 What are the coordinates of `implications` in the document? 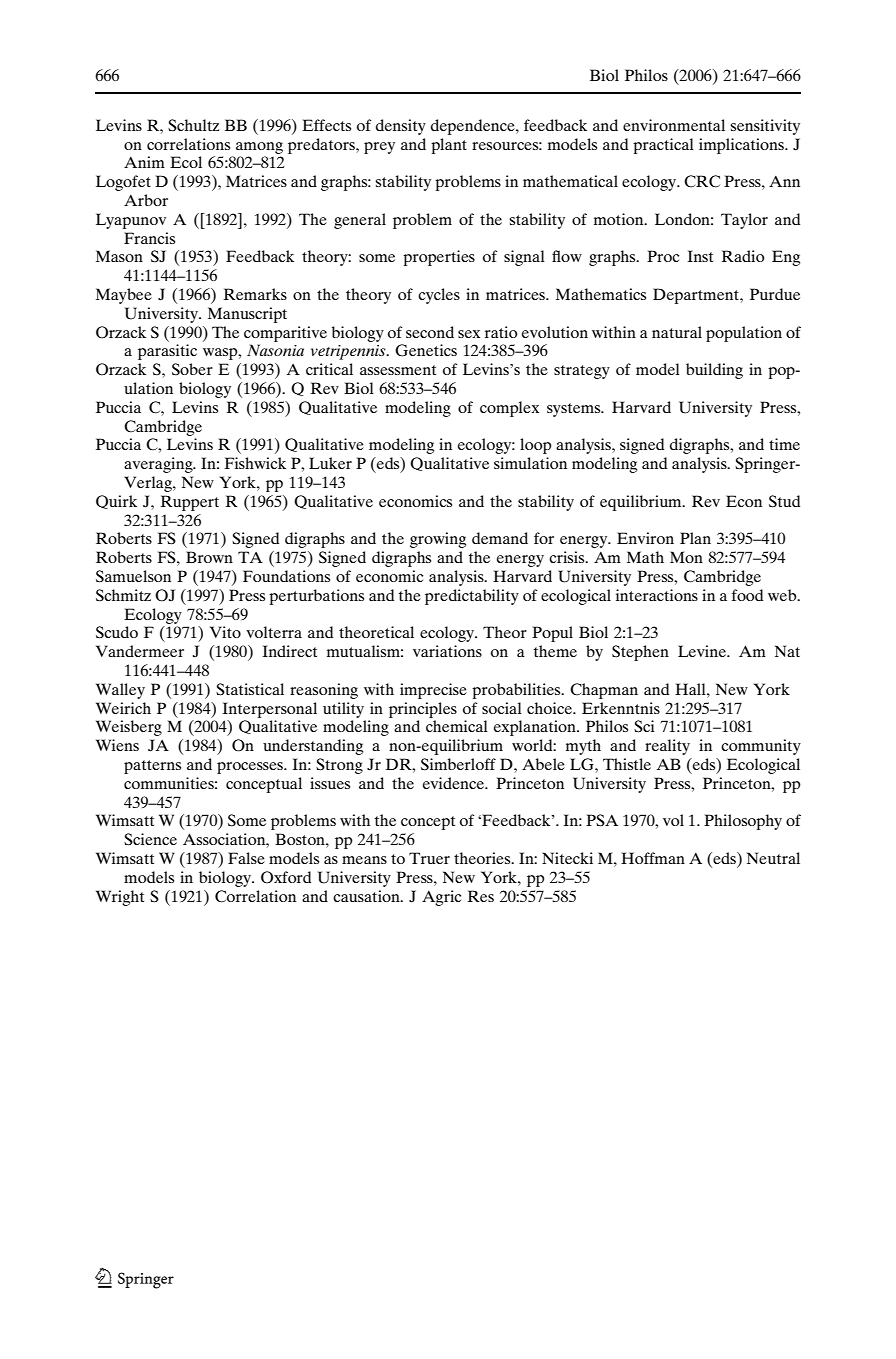 It's located at (742, 146).
